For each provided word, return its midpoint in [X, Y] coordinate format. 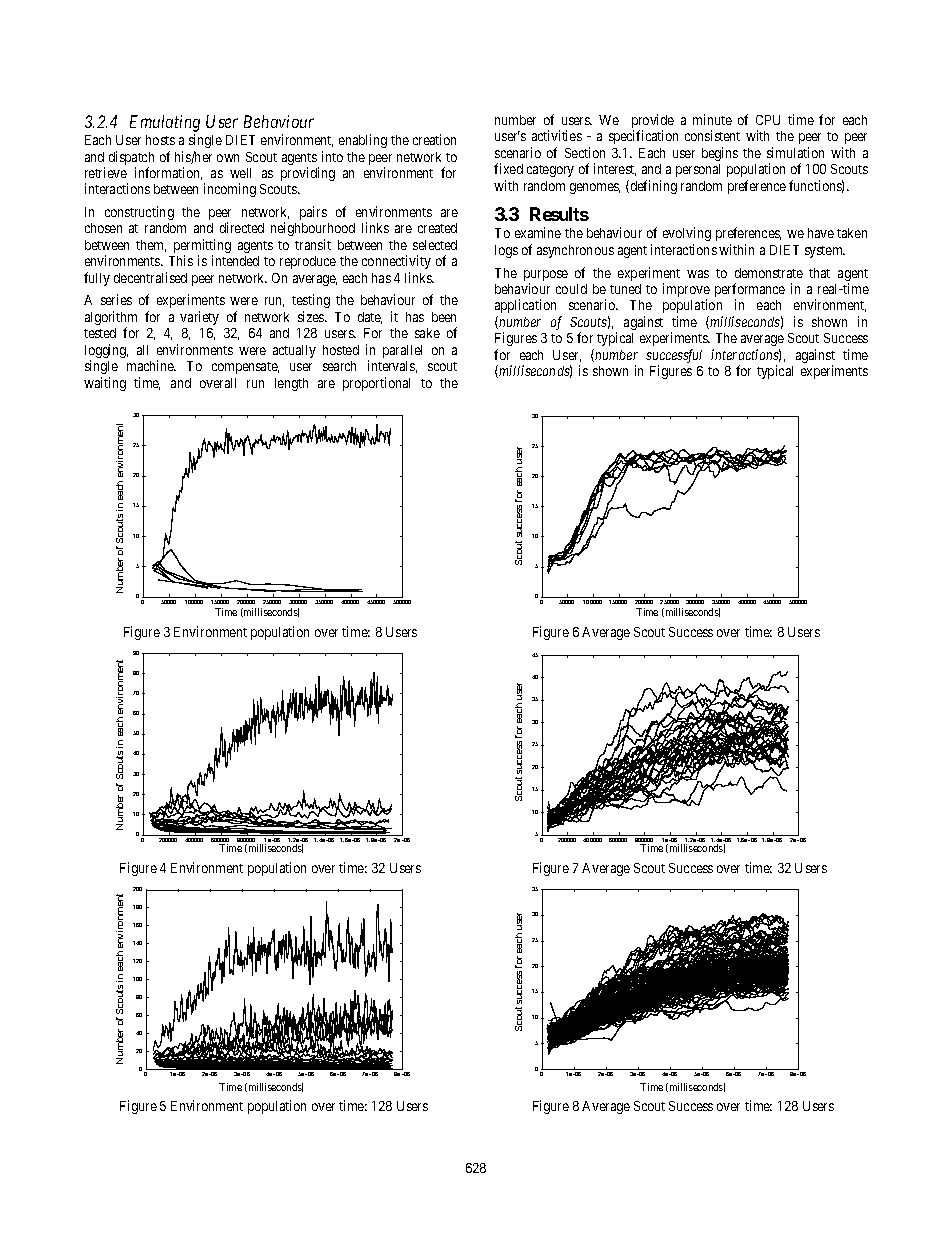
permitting [202, 247]
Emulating [165, 123]
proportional [376, 384]
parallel [402, 351]
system [825, 252]
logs [506, 251]
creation [434, 139]
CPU [768, 120]
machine [151, 365]
